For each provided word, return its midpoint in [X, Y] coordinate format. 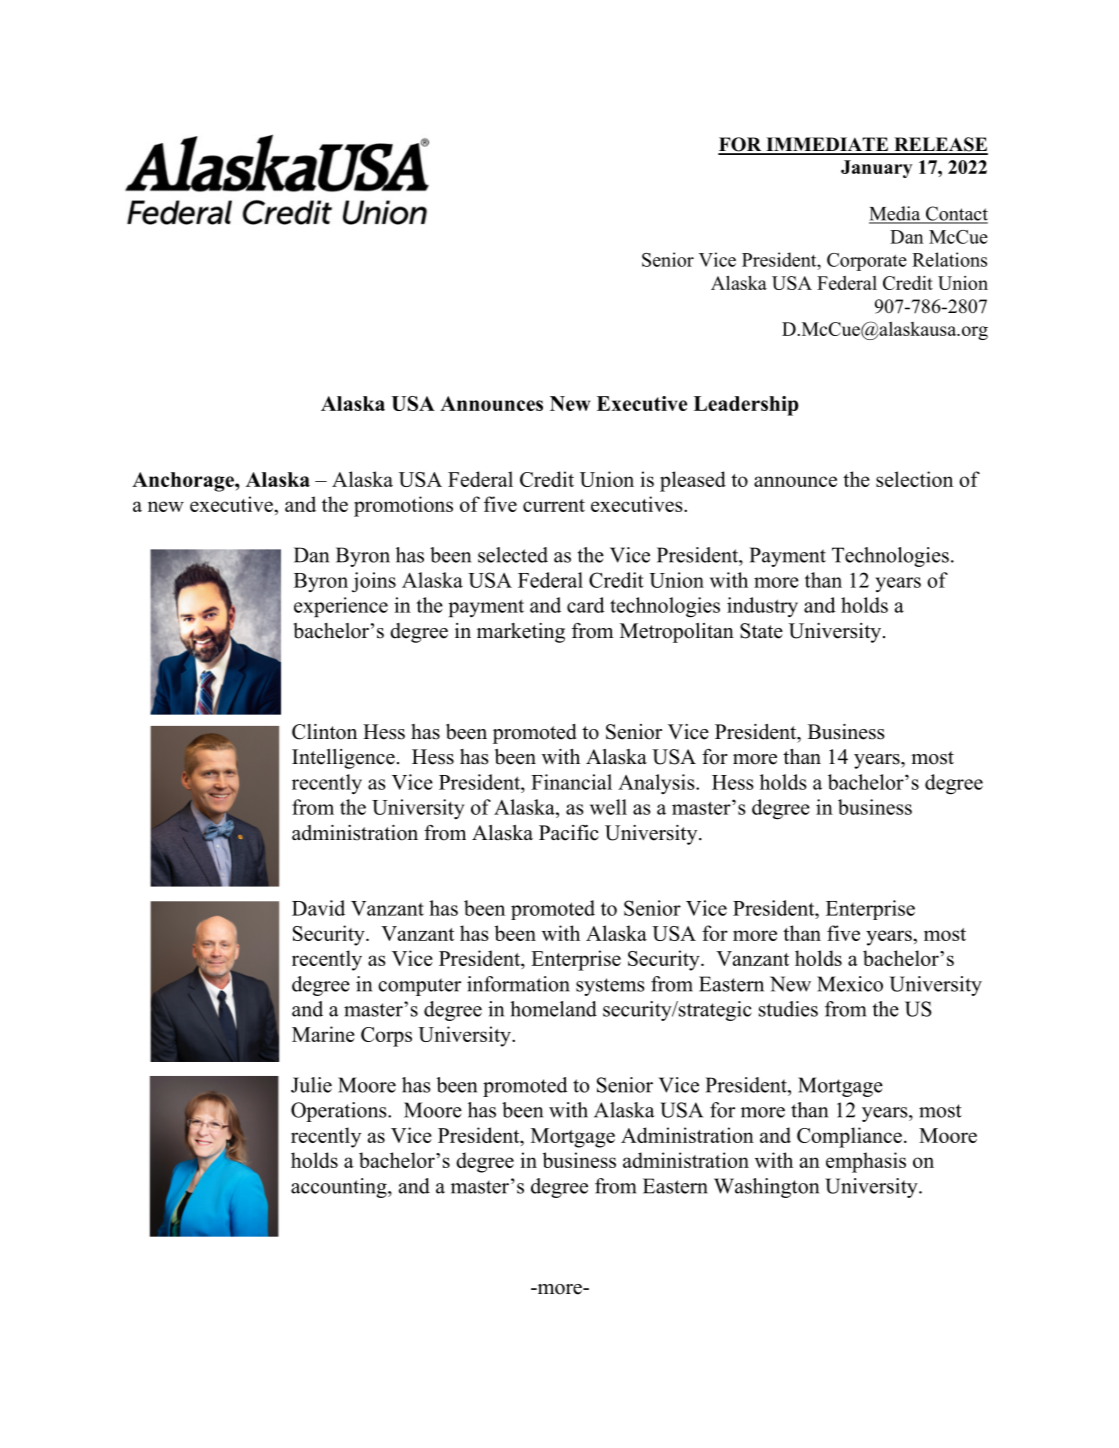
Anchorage [184, 482]
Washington [766, 1188]
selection [914, 479]
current [554, 505]
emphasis [866, 1162]
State [761, 631]
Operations [340, 1112]
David [318, 908]
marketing [521, 633]
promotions [403, 506]
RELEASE [940, 145]
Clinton [324, 732]
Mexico [850, 984]
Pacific [569, 833]
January [876, 169]
